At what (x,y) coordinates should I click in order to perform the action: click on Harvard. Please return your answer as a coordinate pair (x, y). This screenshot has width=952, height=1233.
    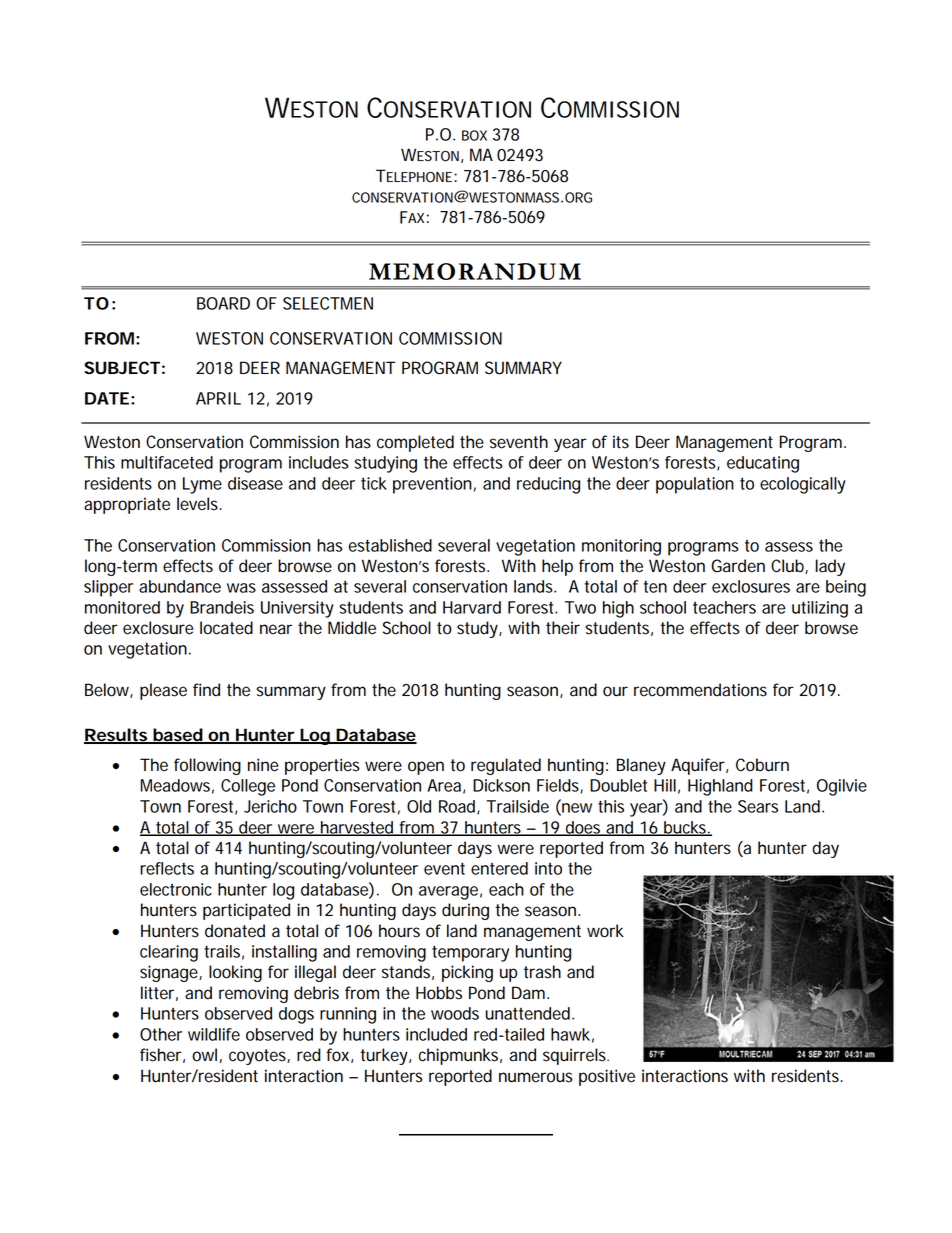
    Looking at the image, I should click on (472, 607).
